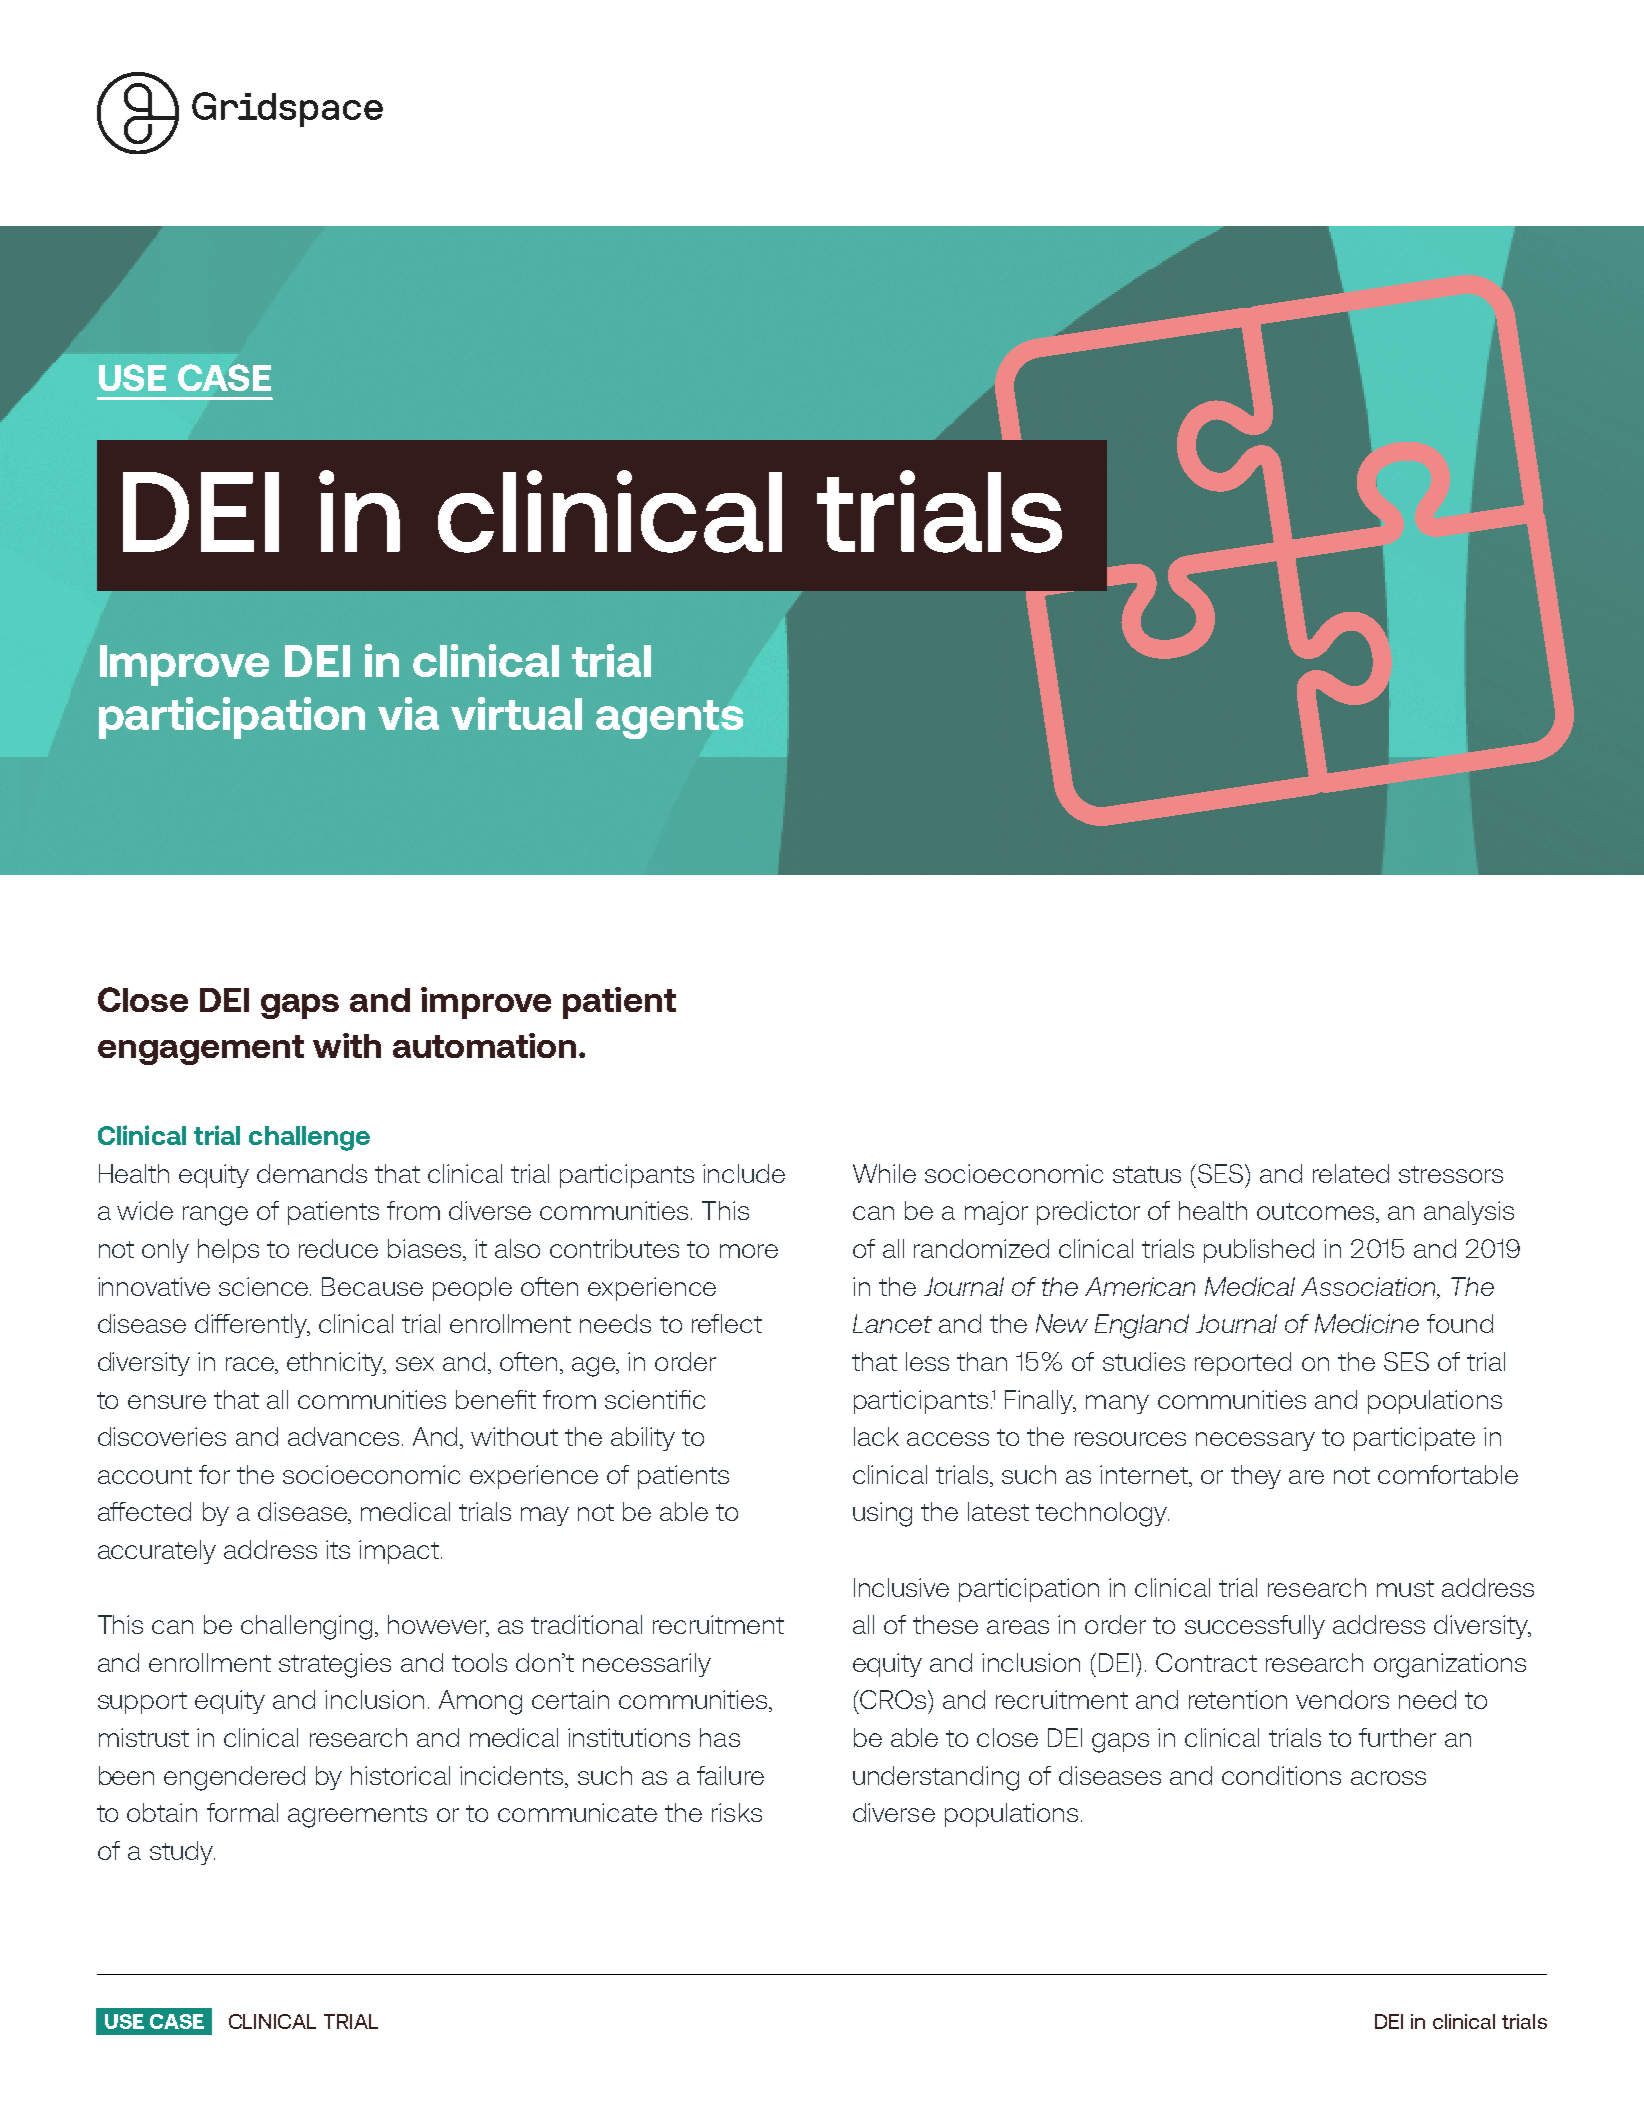 This screenshot has width=1644, height=2128. What do you see at coordinates (306, 1627) in the screenshot?
I see `challenging` at bounding box center [306, 1627].
